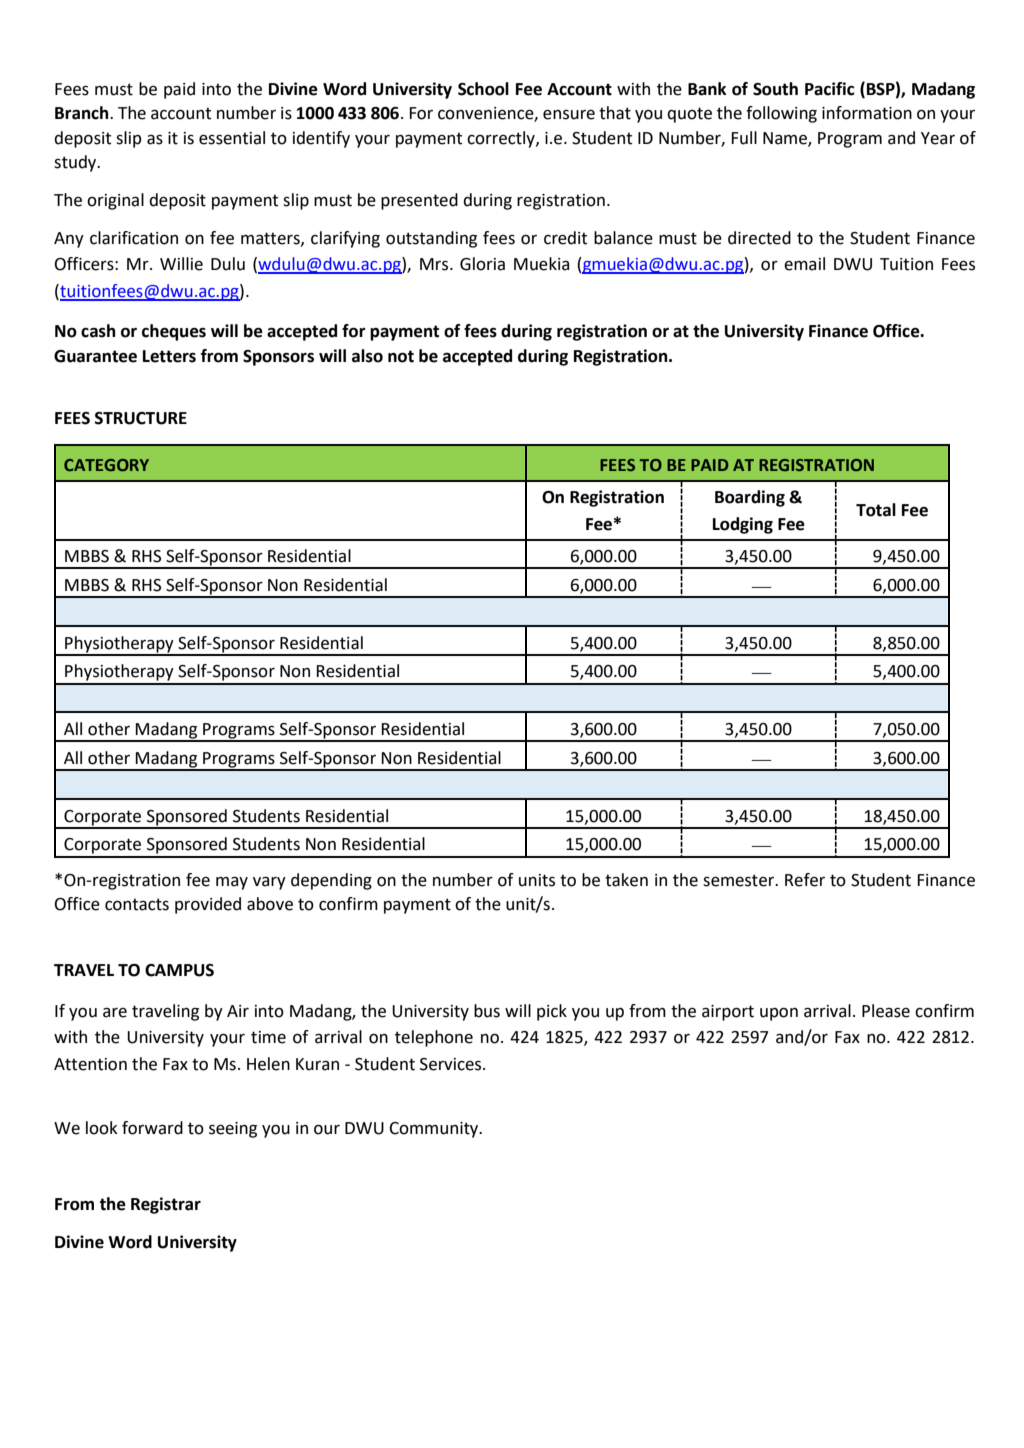 This image has width=1024, height=1448. I want to click on essential, so click(232, 138).
